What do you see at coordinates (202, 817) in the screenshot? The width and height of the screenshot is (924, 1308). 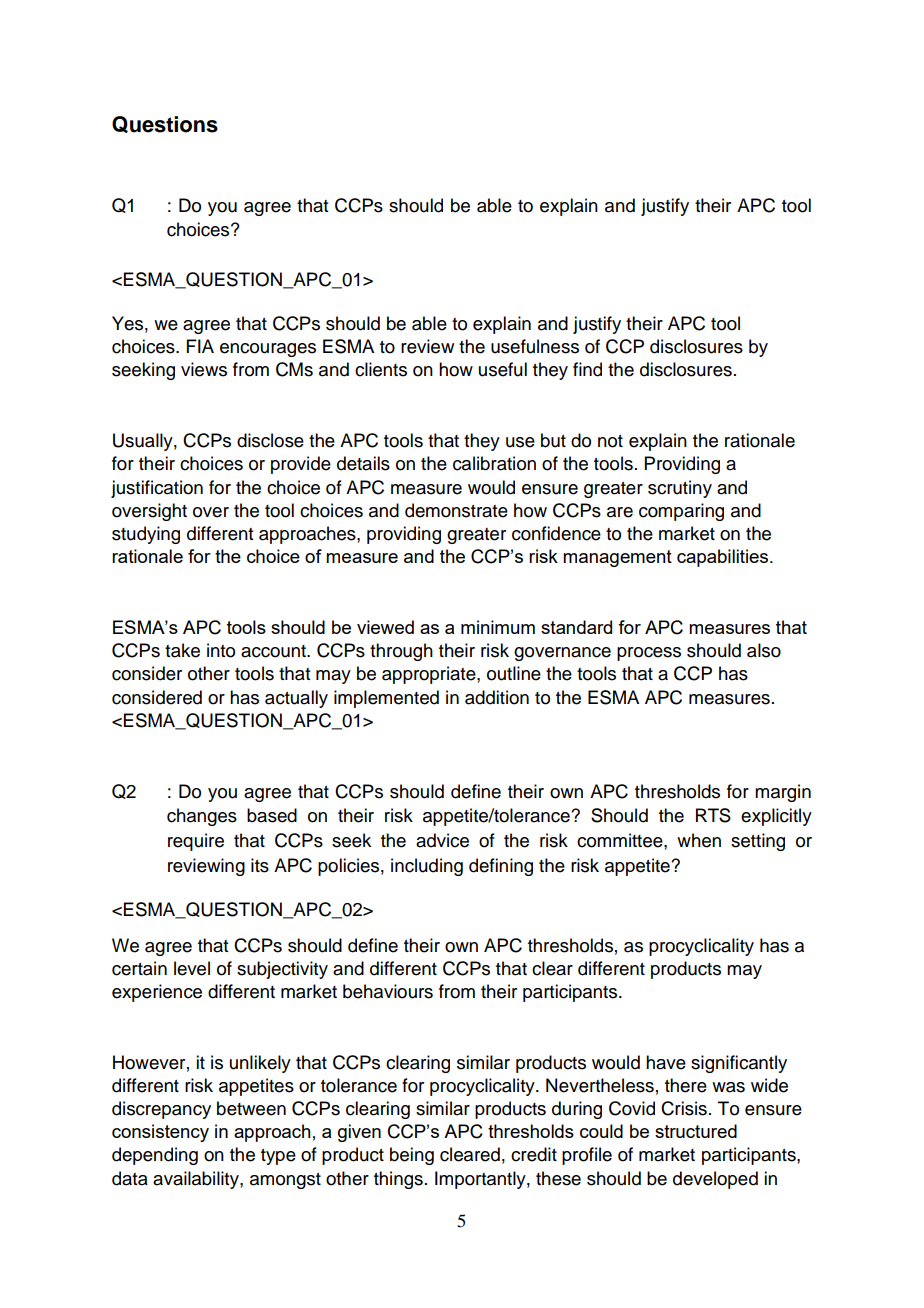 I see `changes` at bounding box center [202, 817].
